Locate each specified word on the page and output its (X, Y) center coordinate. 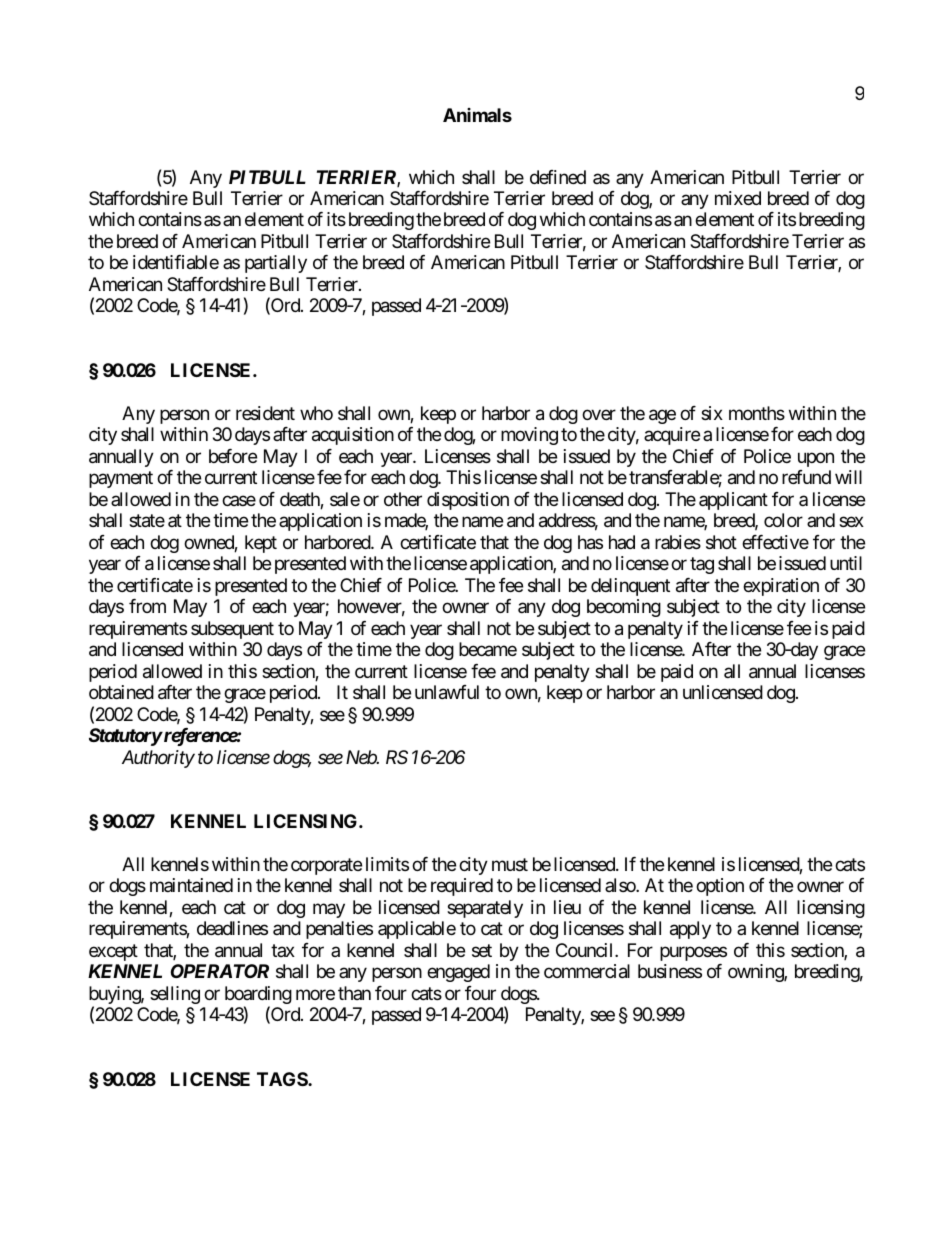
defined (558, 177)
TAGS (283, 1079)
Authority (158, 759)
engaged (458, 973)
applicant (733, 501)
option (720, 887)
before (233, 456)
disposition (468, 501)
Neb (362, 757)
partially (276, 264)
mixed (738, 198)
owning (756, 973)
